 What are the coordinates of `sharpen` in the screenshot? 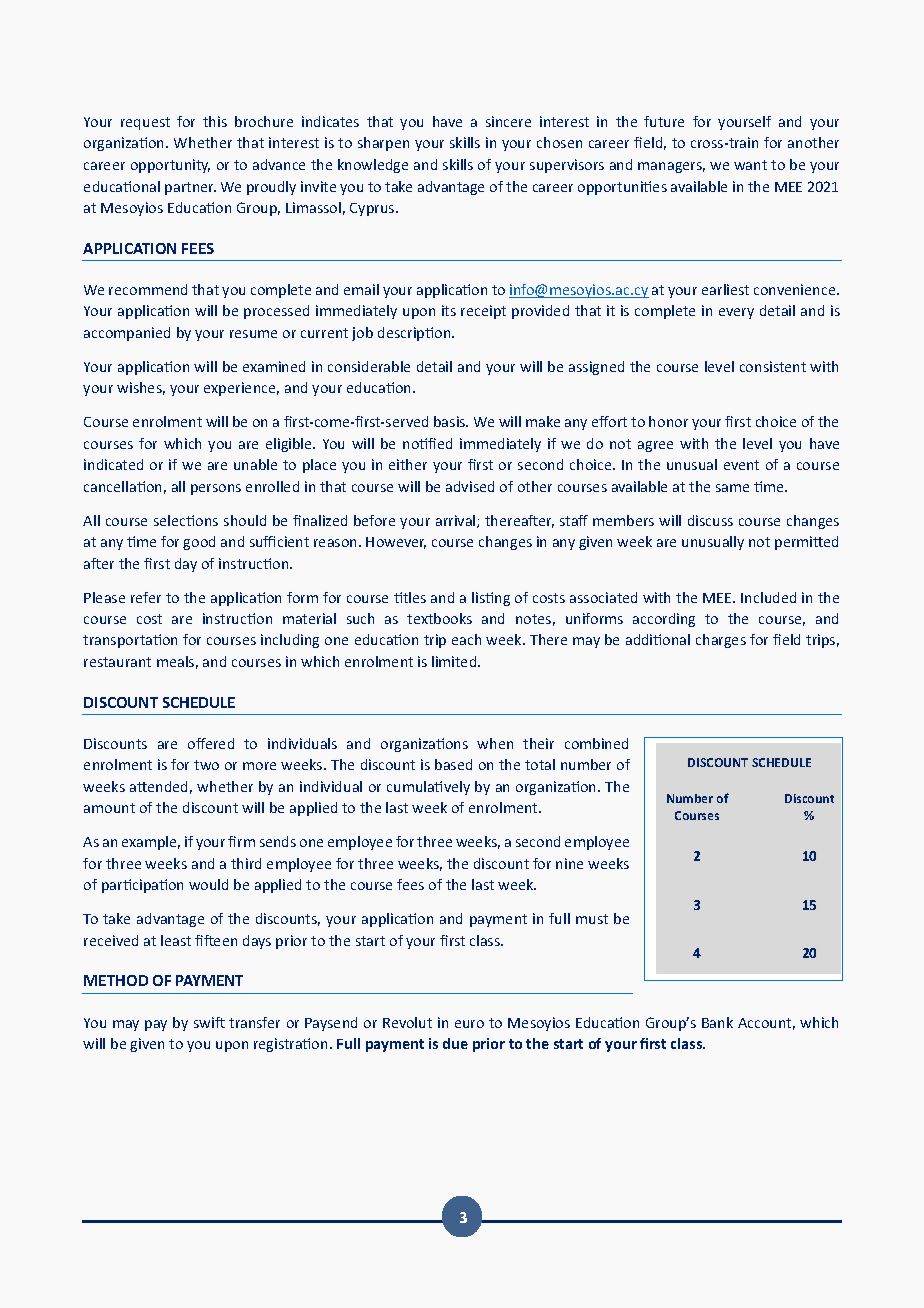 It's located at (383, 144).
